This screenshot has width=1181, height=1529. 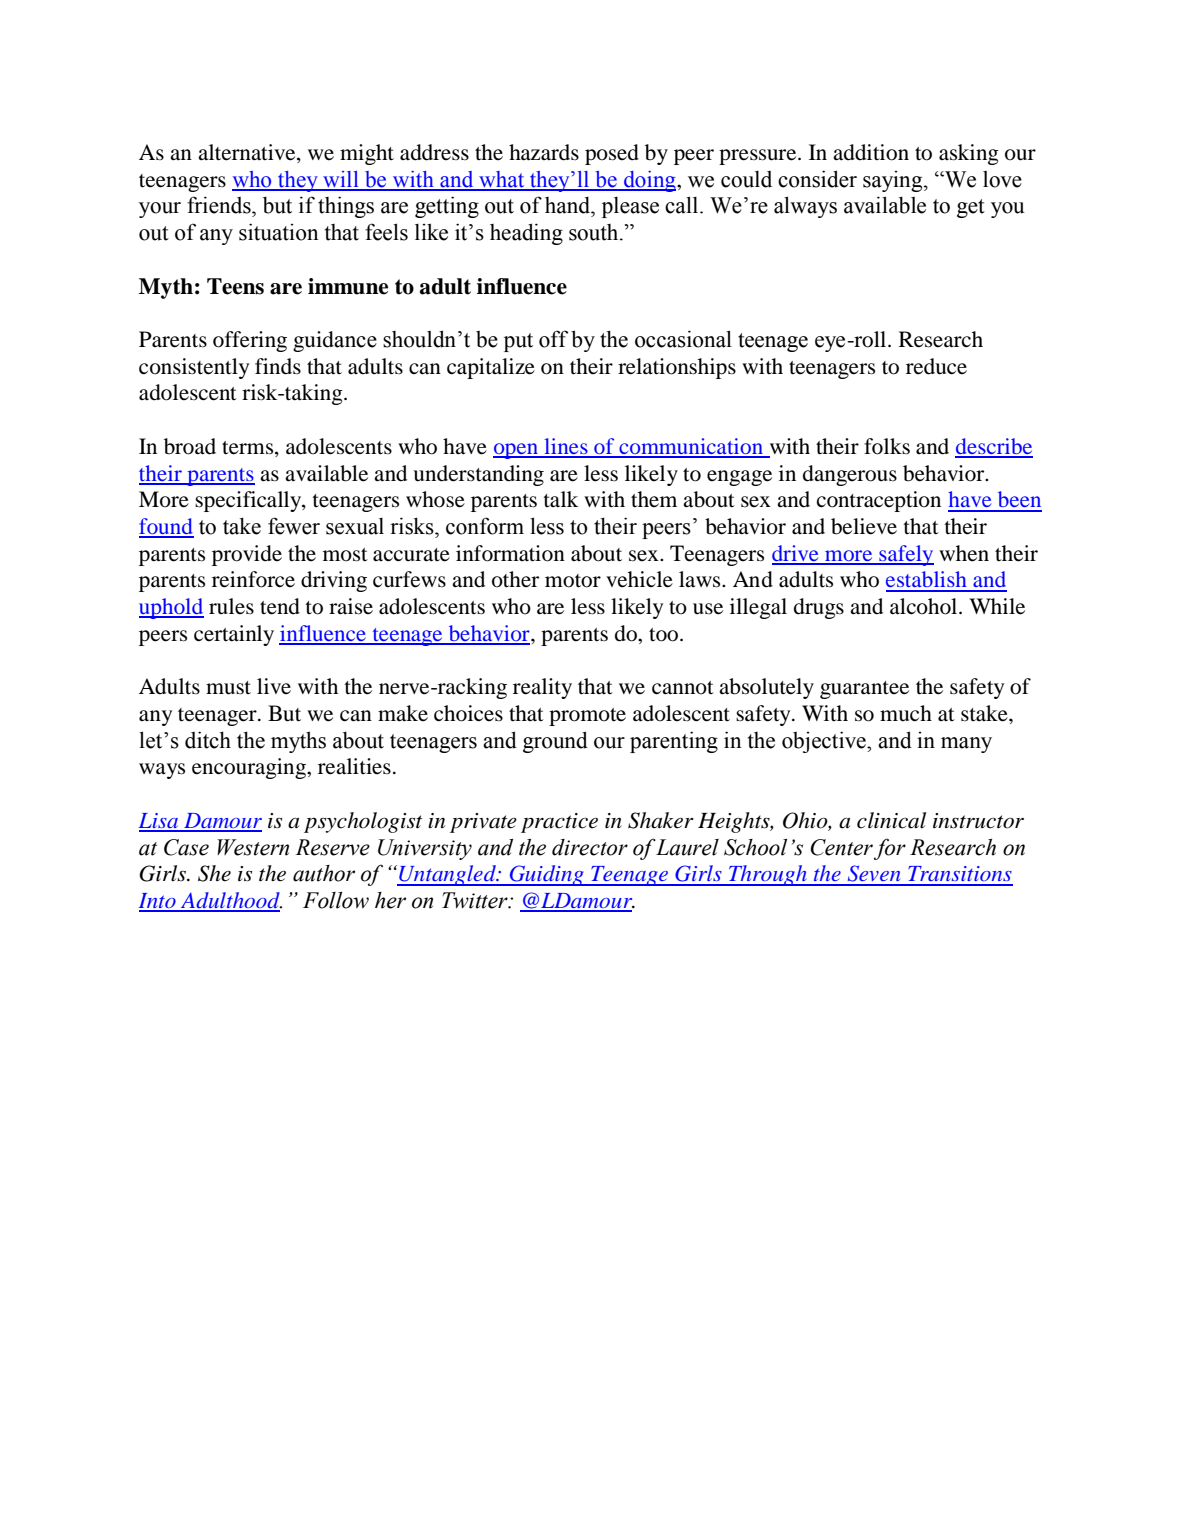 I want to click on posed, so click(x=612, y=154).
